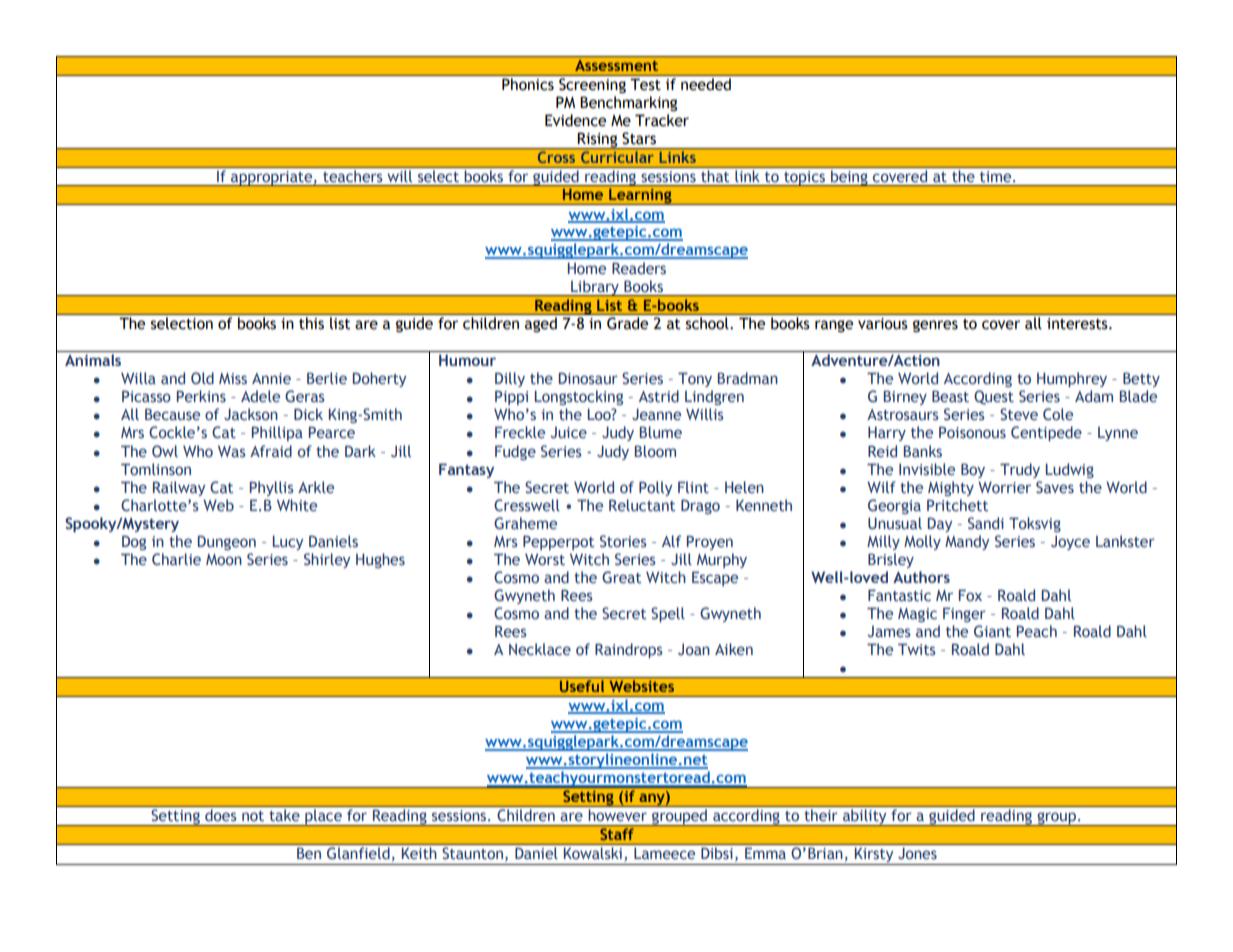 This document has width=1233, height=952. I want to click on Bloom, so click(655, 451).
